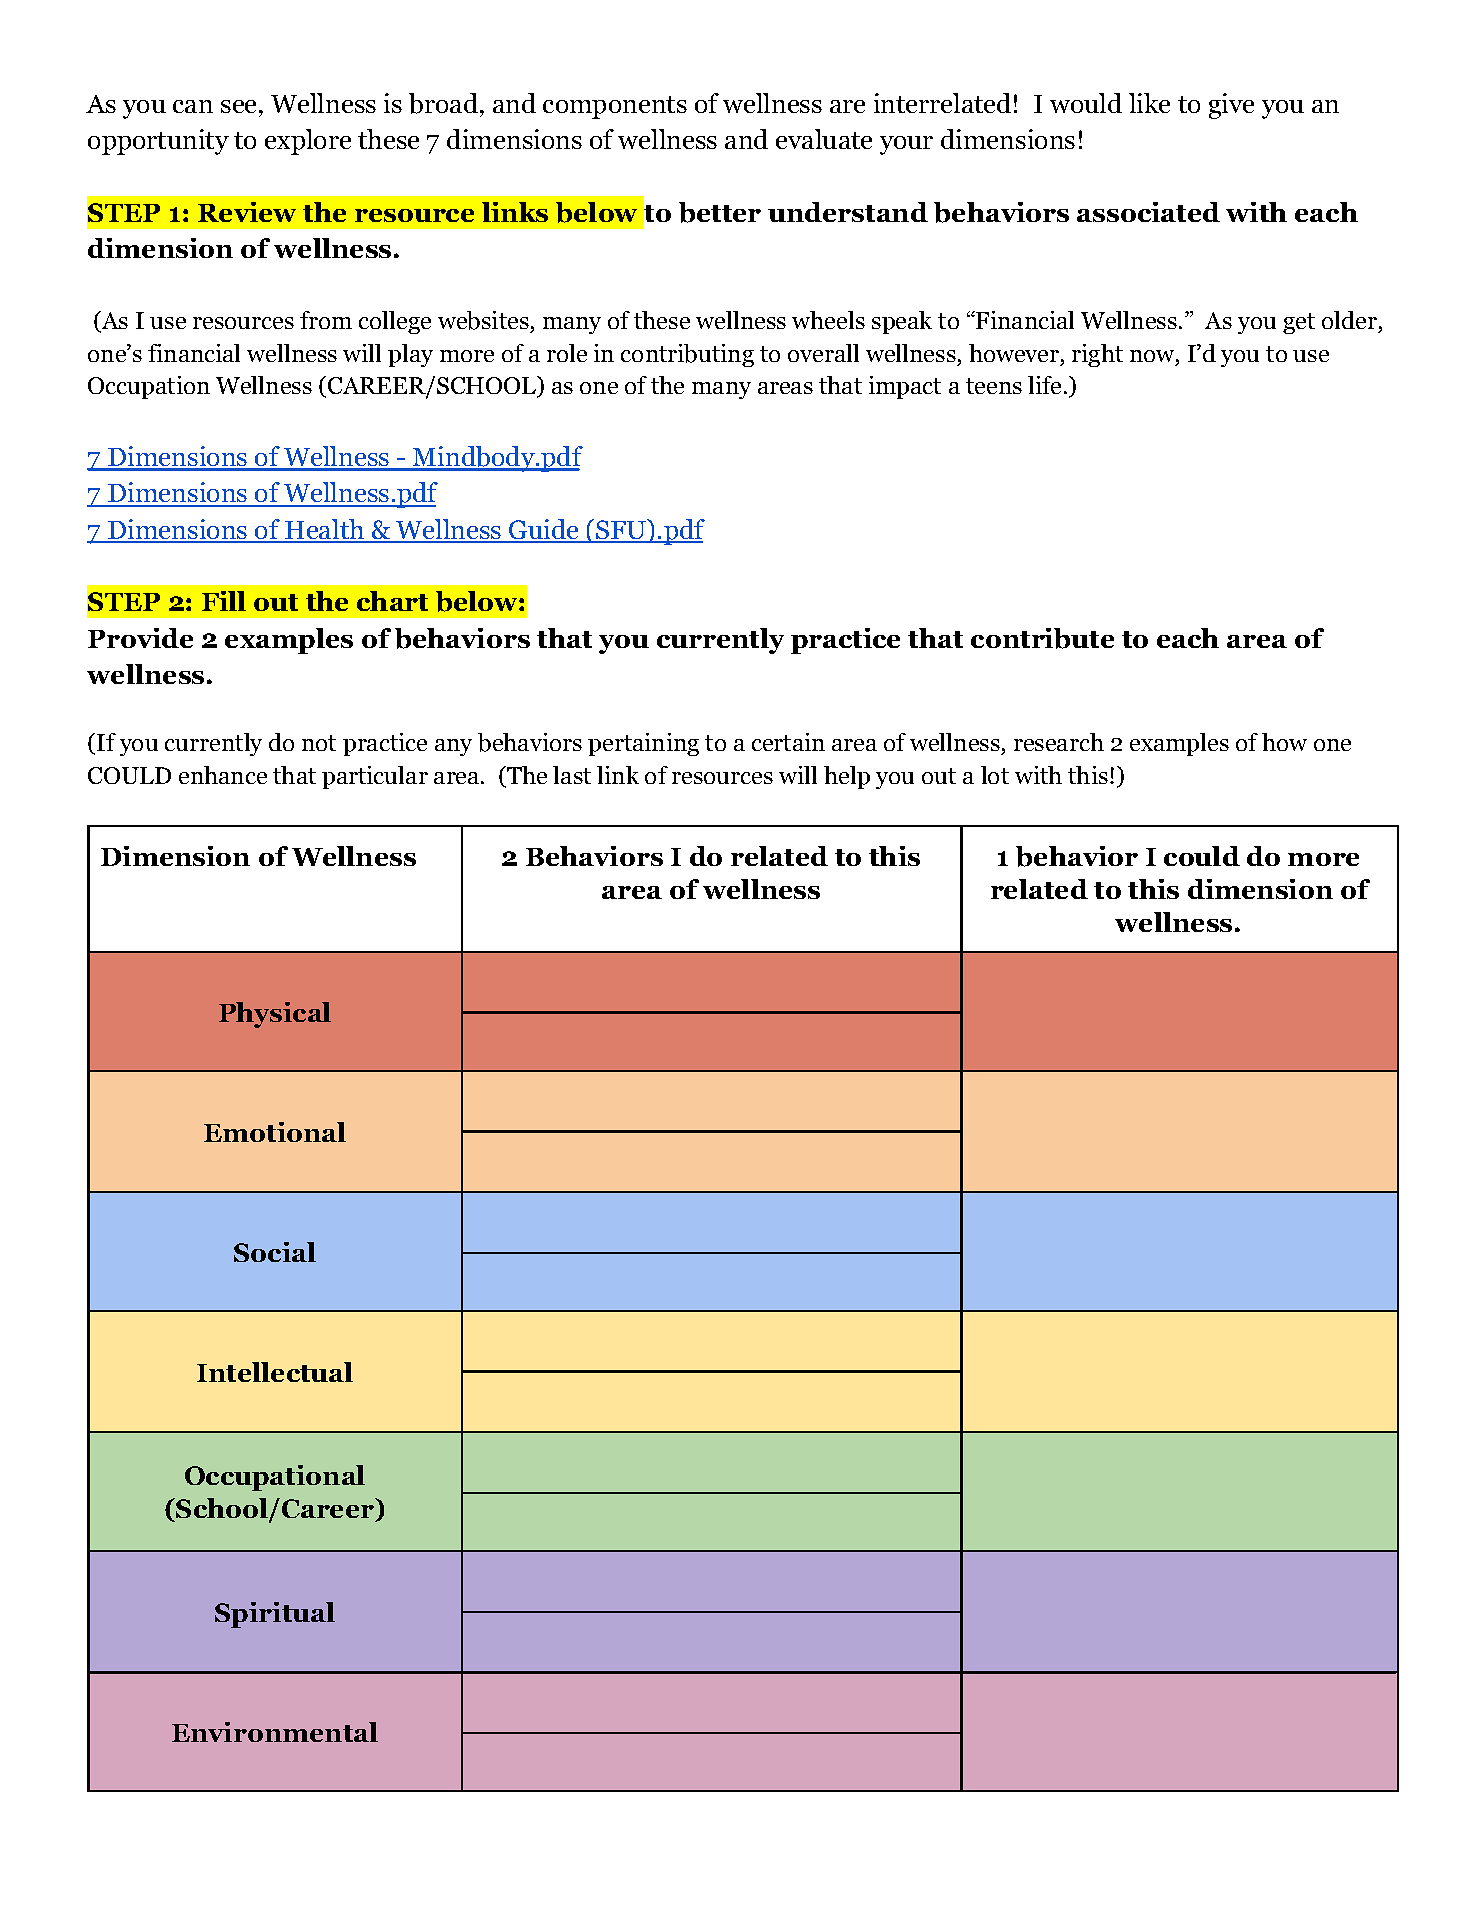 This screenshot has height=1921, width=1484. Describe the element at coordinates (1042, 638) in the screenshot. I see `contribute` at that location.
